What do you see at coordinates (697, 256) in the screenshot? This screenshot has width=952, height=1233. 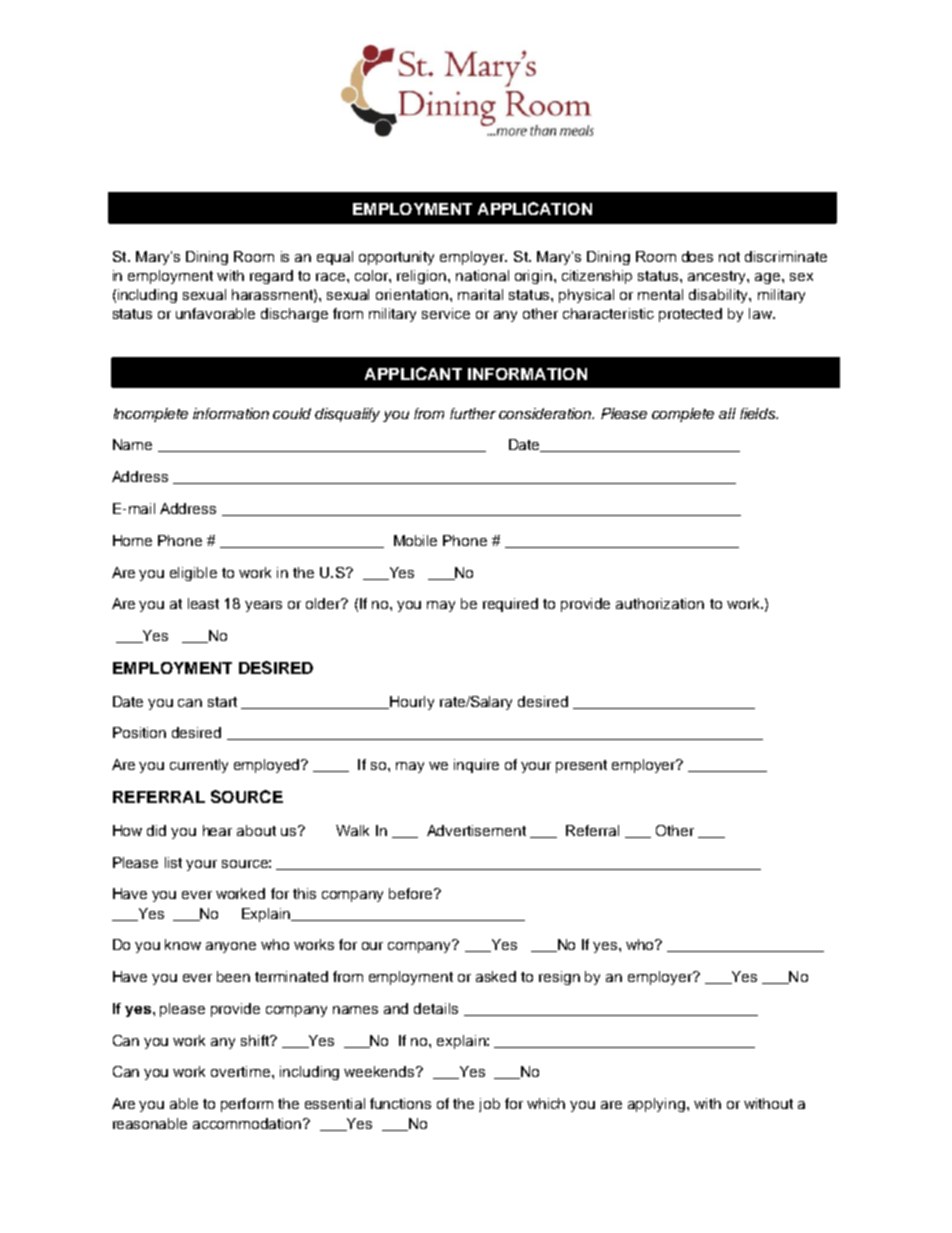 I see `does` at bounding box center [697, 256].
